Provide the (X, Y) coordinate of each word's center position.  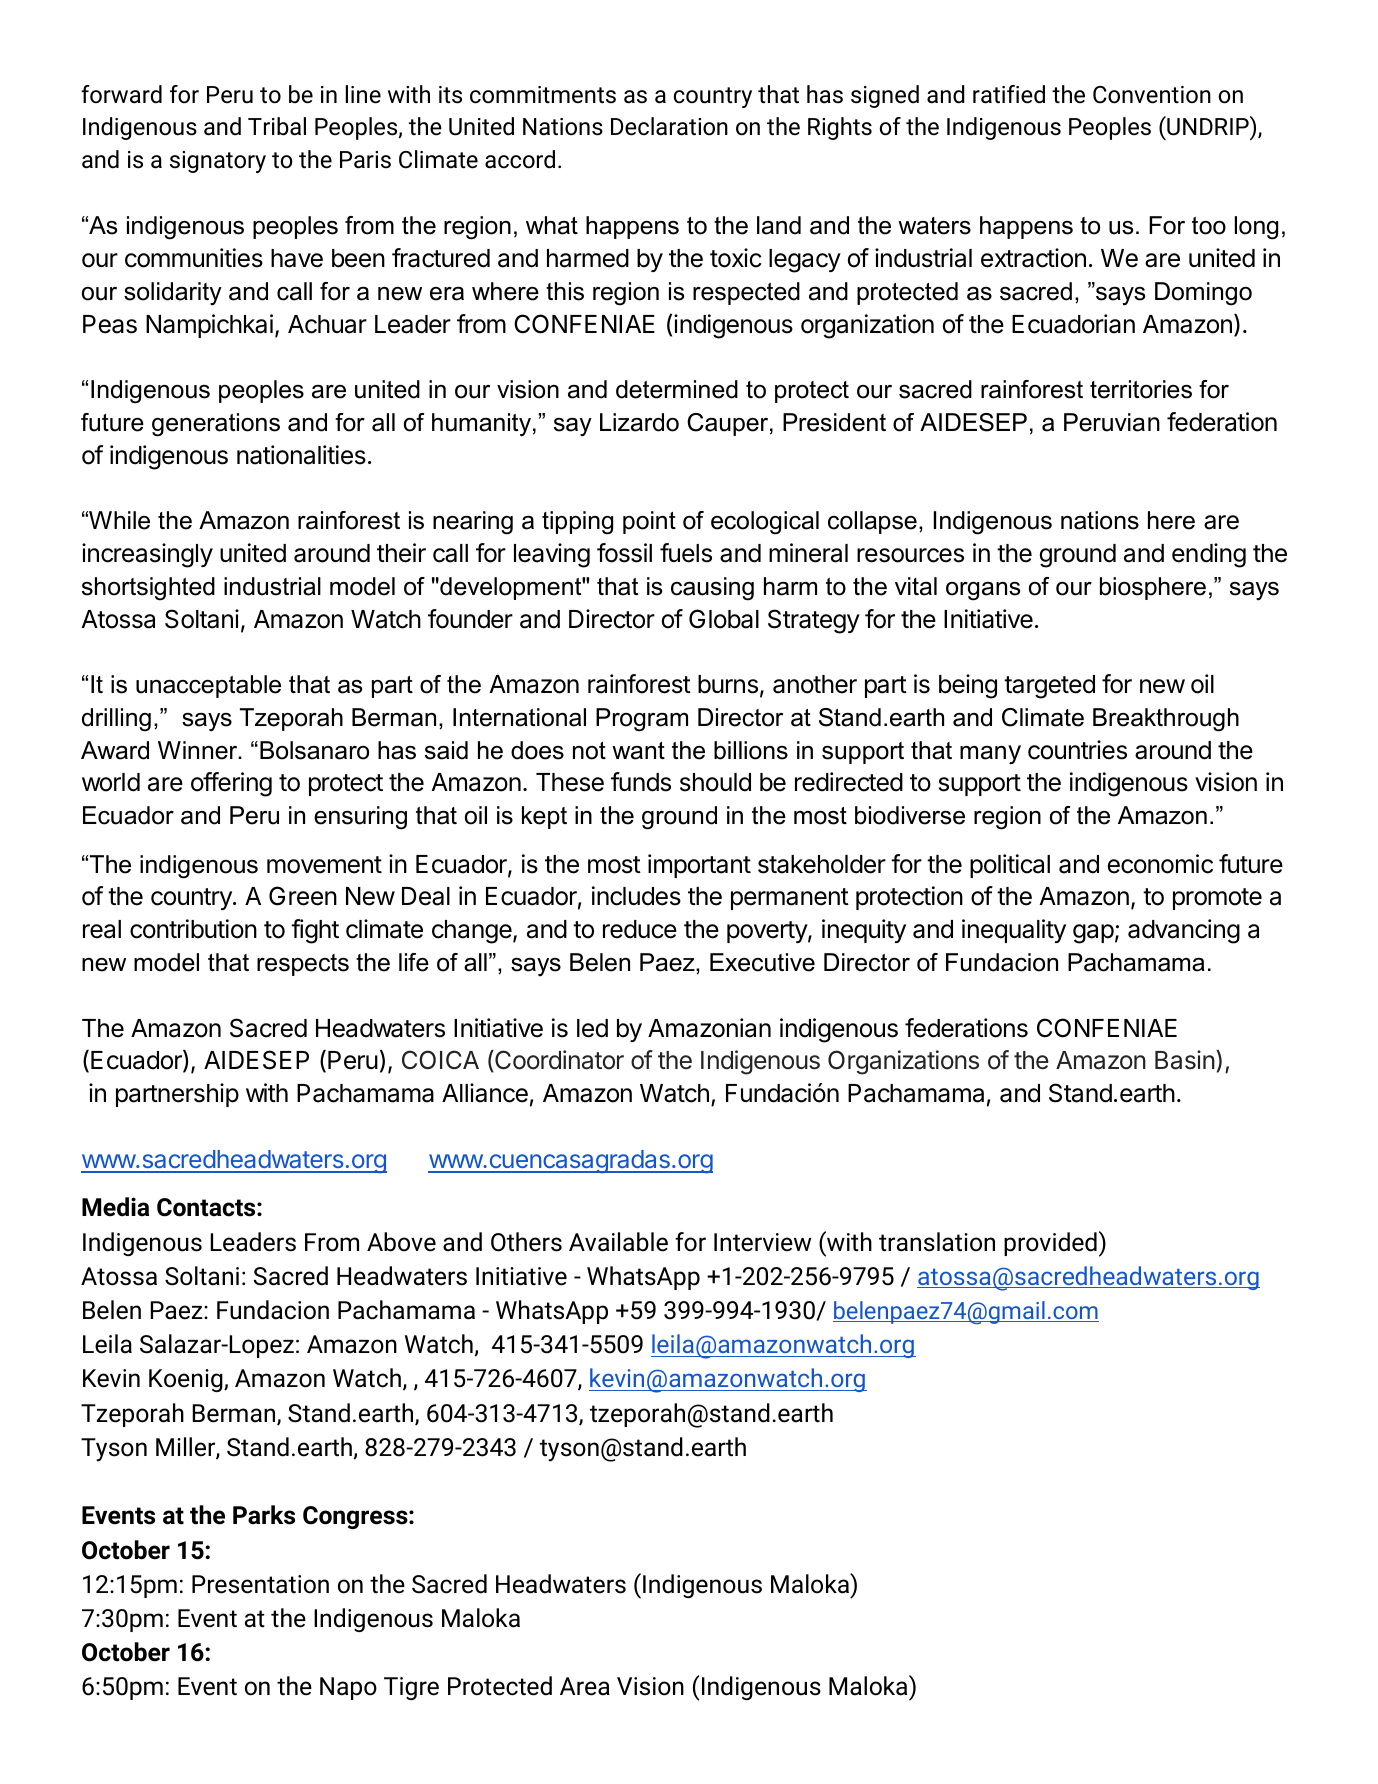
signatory (218, 162)
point (649, 522)
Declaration (669, 126)
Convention (1152, 95)
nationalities (301, 455)
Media (115, 1207)
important (699, 866)
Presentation (260, 1584)
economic (1160, 864)
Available (618, 1242)
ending (1209, 555)
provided (1050, 1244)
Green (303, 896)
